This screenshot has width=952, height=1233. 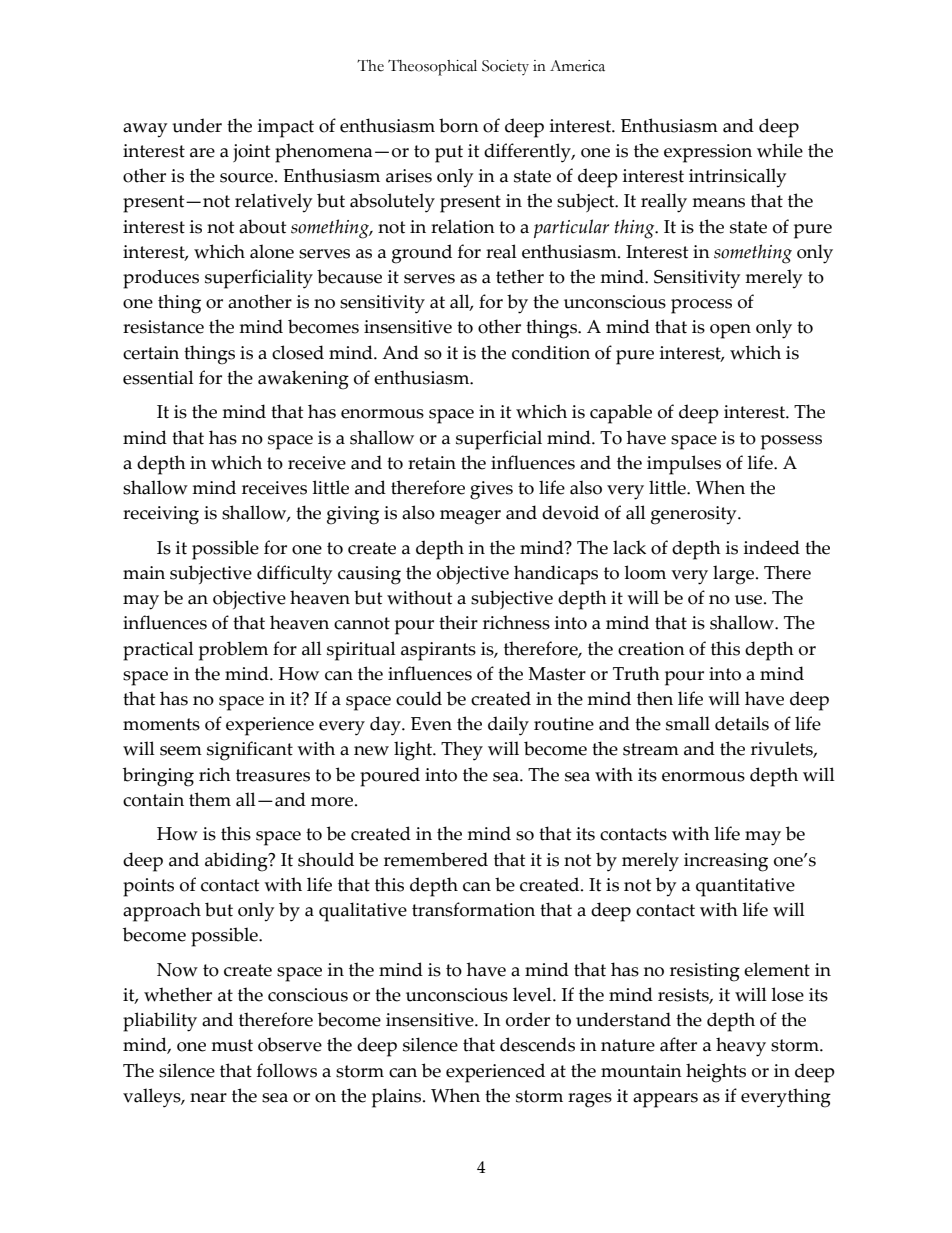 I want to click on essential, so click(x=158, y=377).
